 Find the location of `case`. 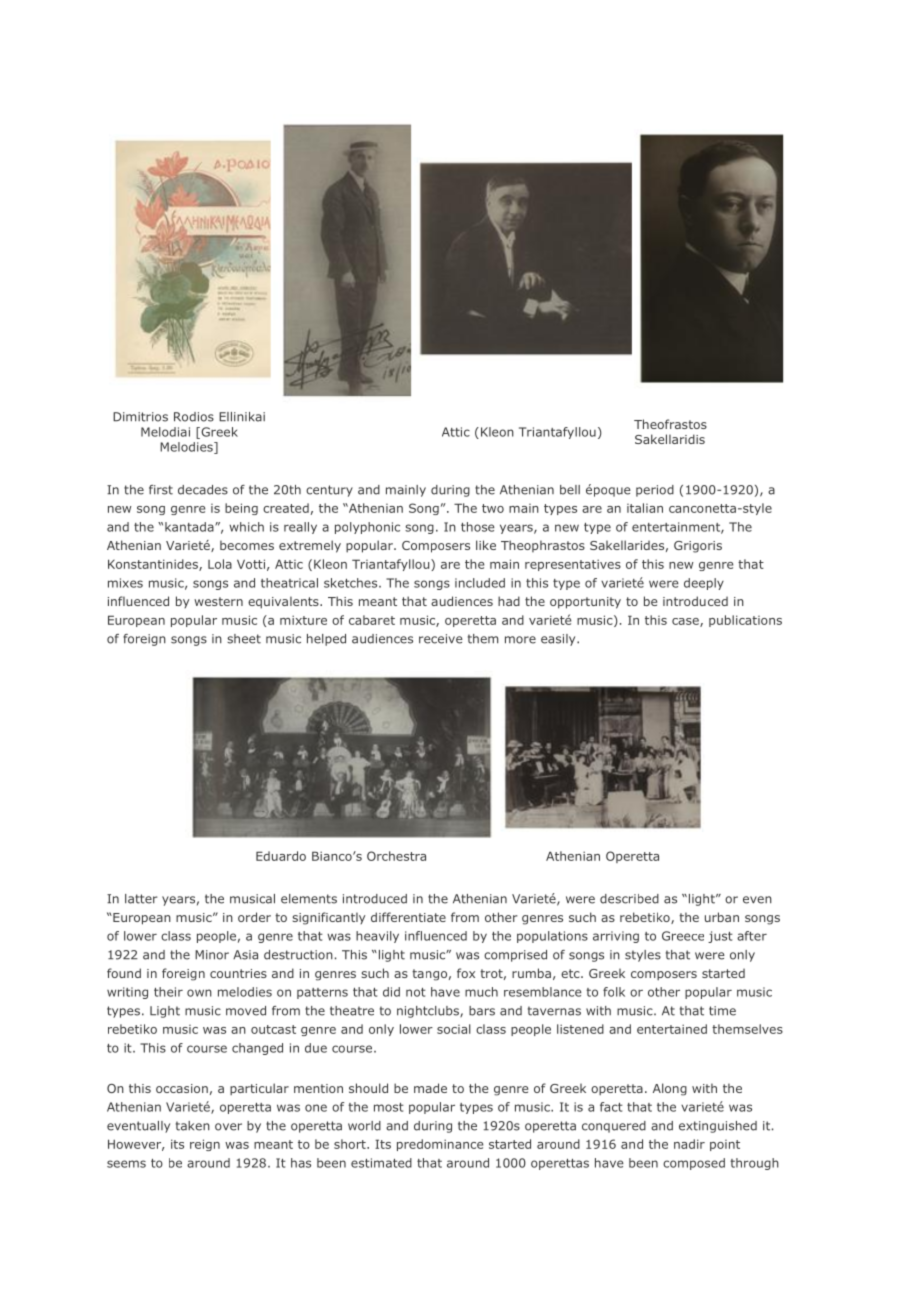

case is located at coordinates (686, 622).
